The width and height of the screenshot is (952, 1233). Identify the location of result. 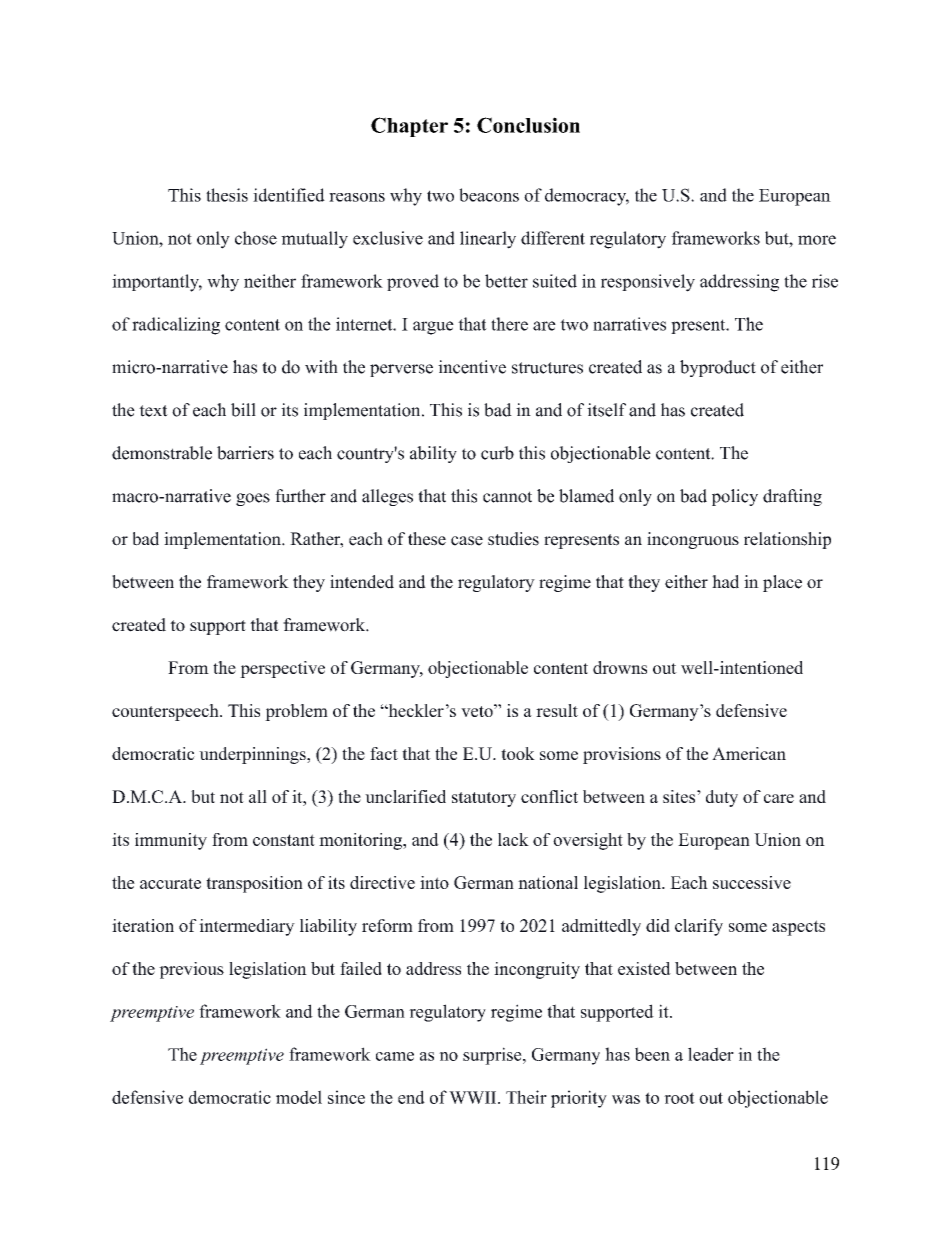
(557, 710).
